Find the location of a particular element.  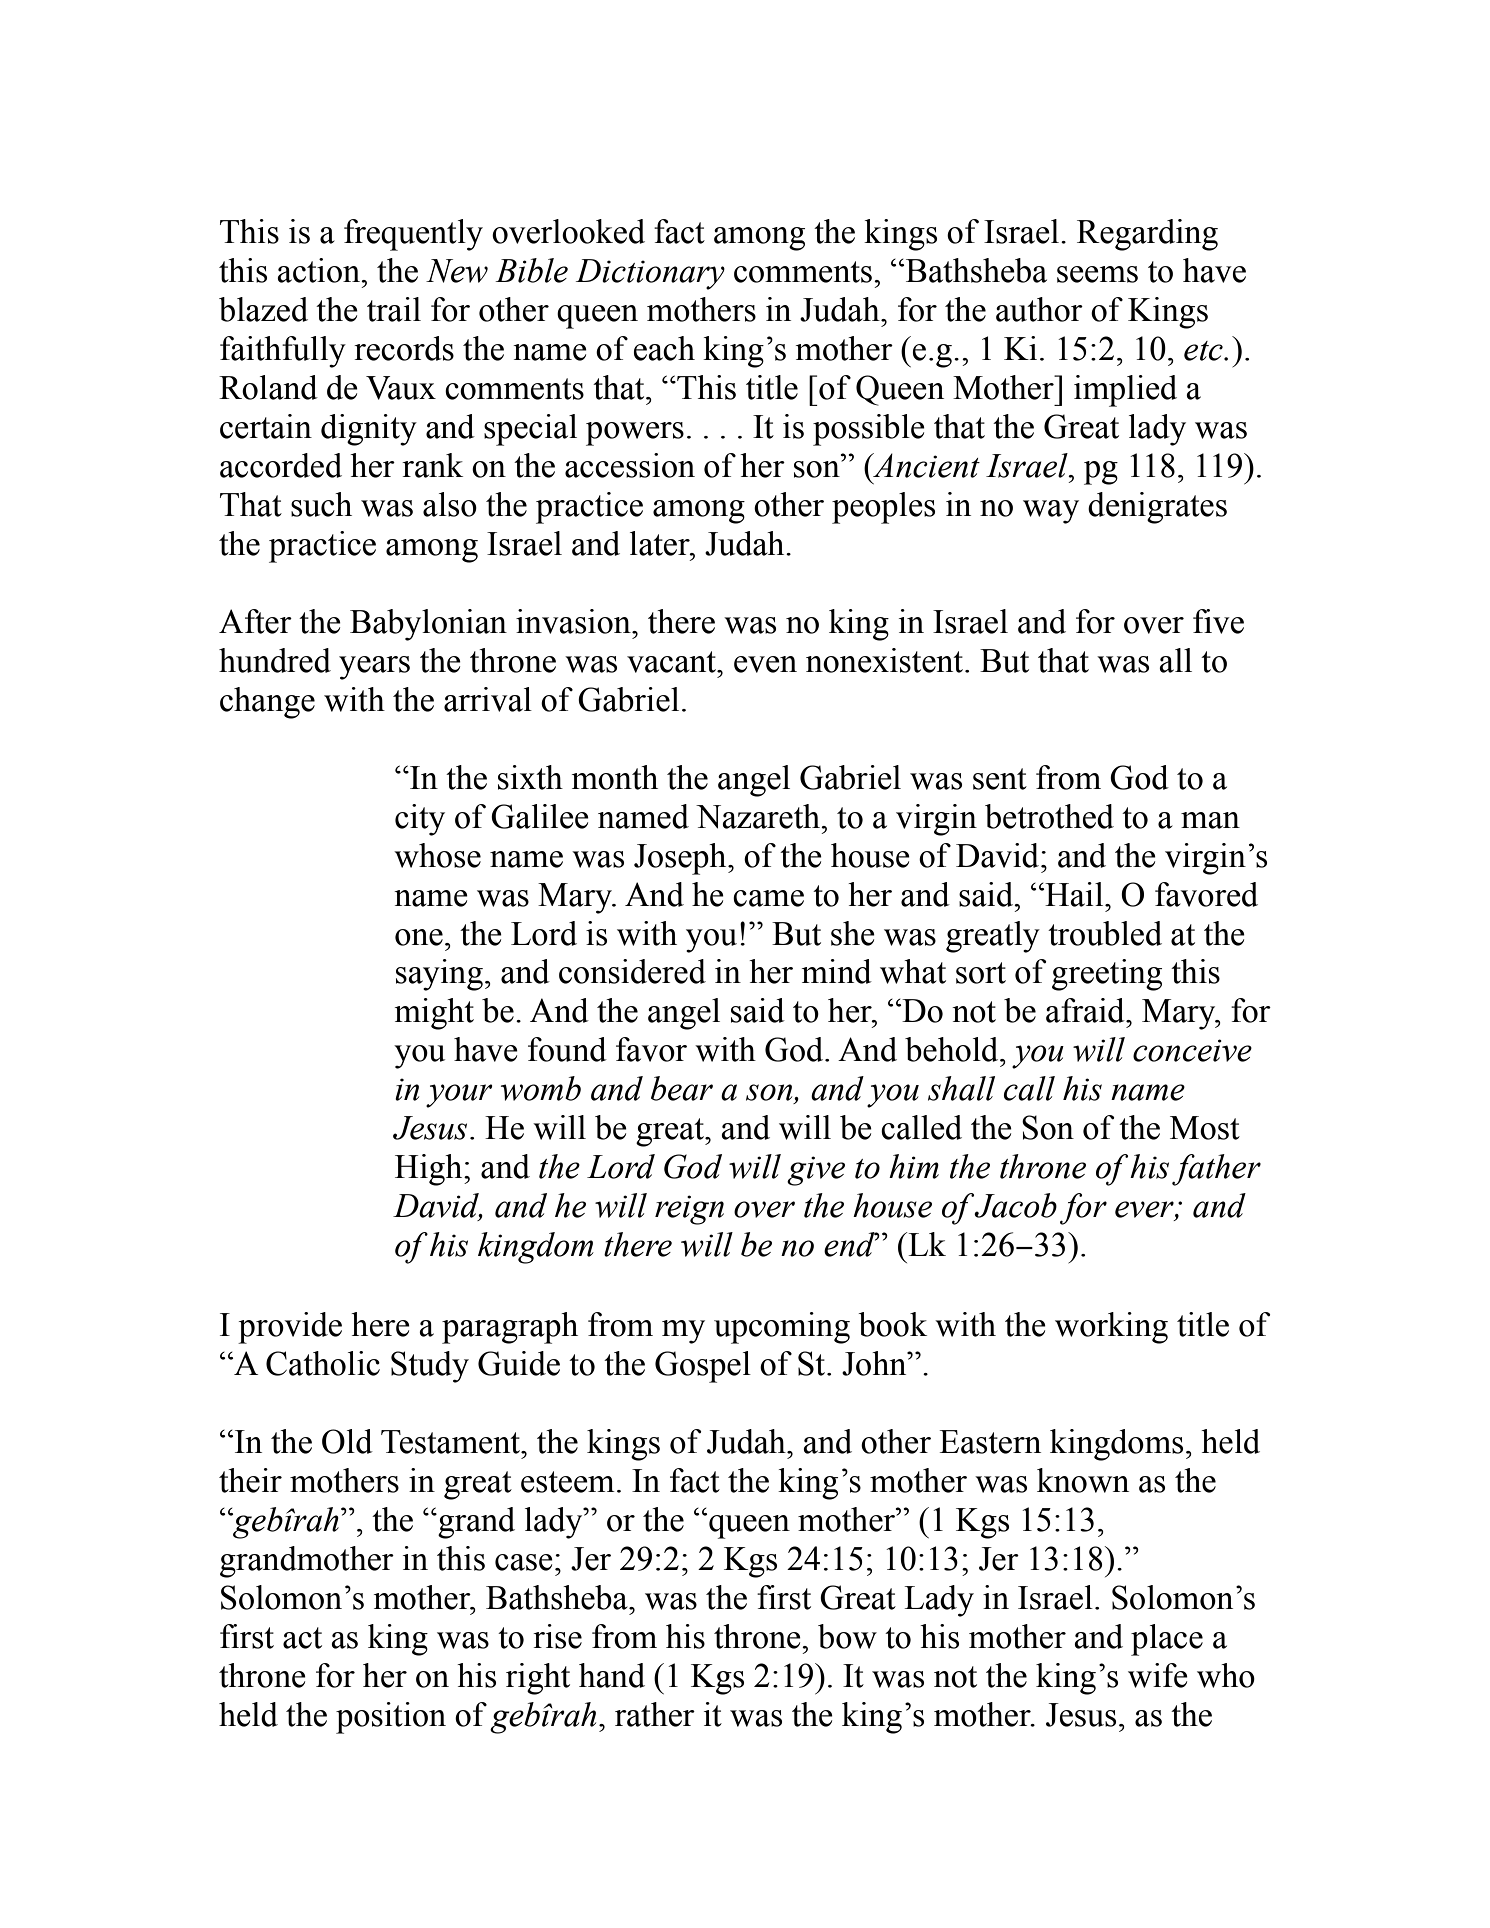

Catholic is located at coordinates (323, 1363).
